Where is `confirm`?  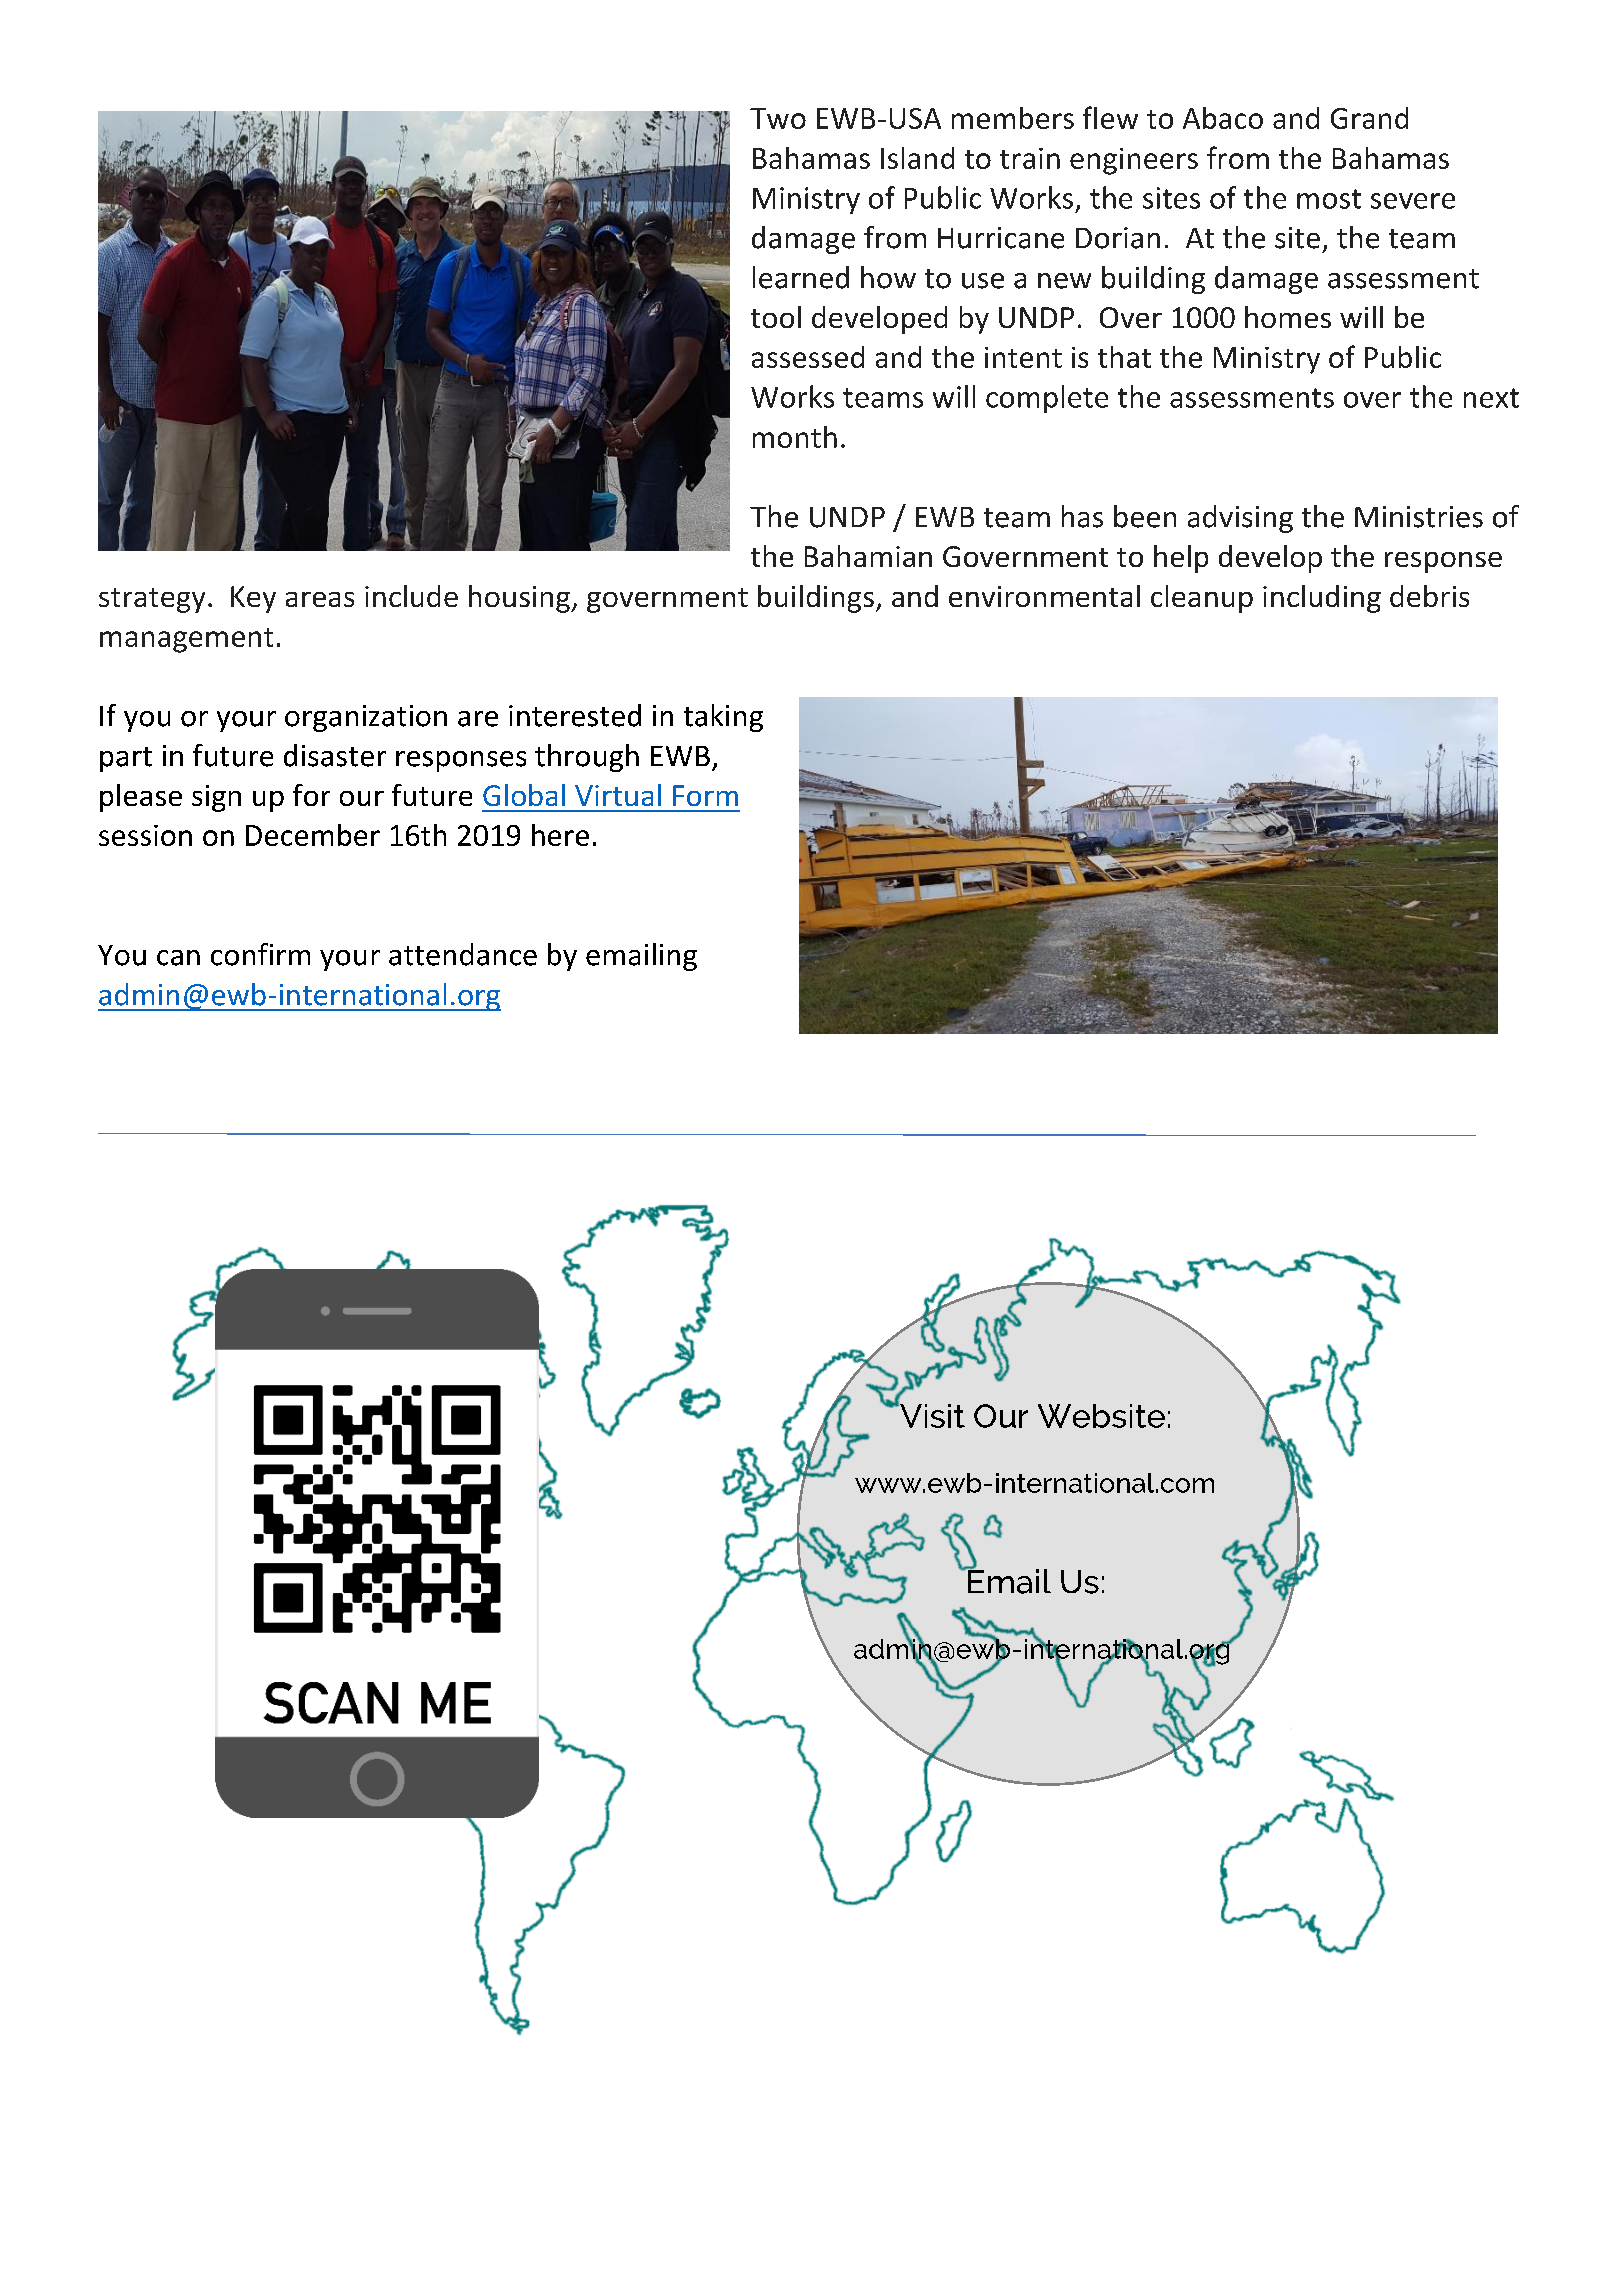 confirm is located at coordinates (260, 954).
